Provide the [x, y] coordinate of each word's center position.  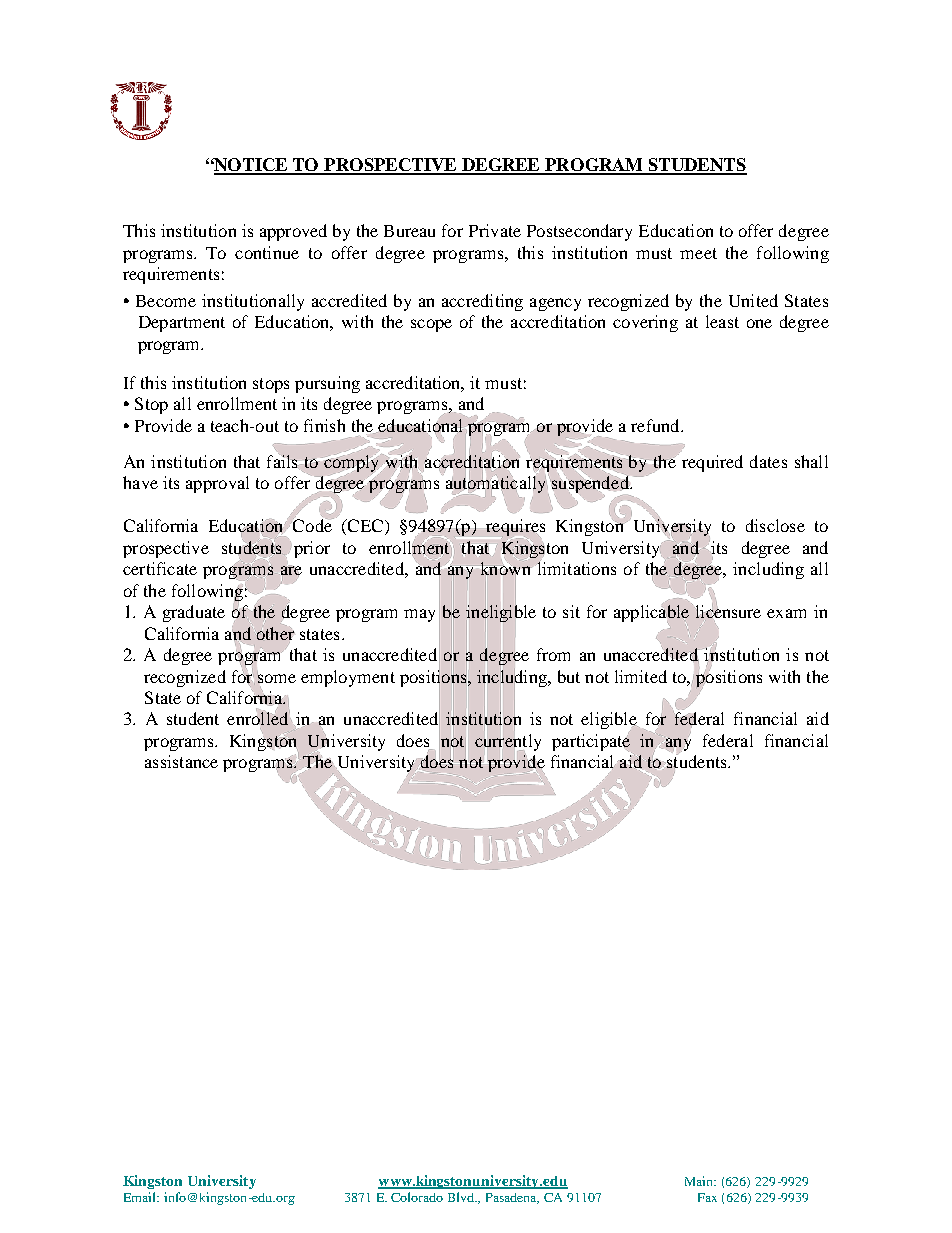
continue [267, 252]
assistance [181, 761]
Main [700, 1181]
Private [495, 230]
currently [508, 742]
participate [592, 742]
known [505, 568]
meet [698, 253]
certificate [160, 568]
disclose [775, 525]
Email [141, 1197]
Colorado [417, 1197]
